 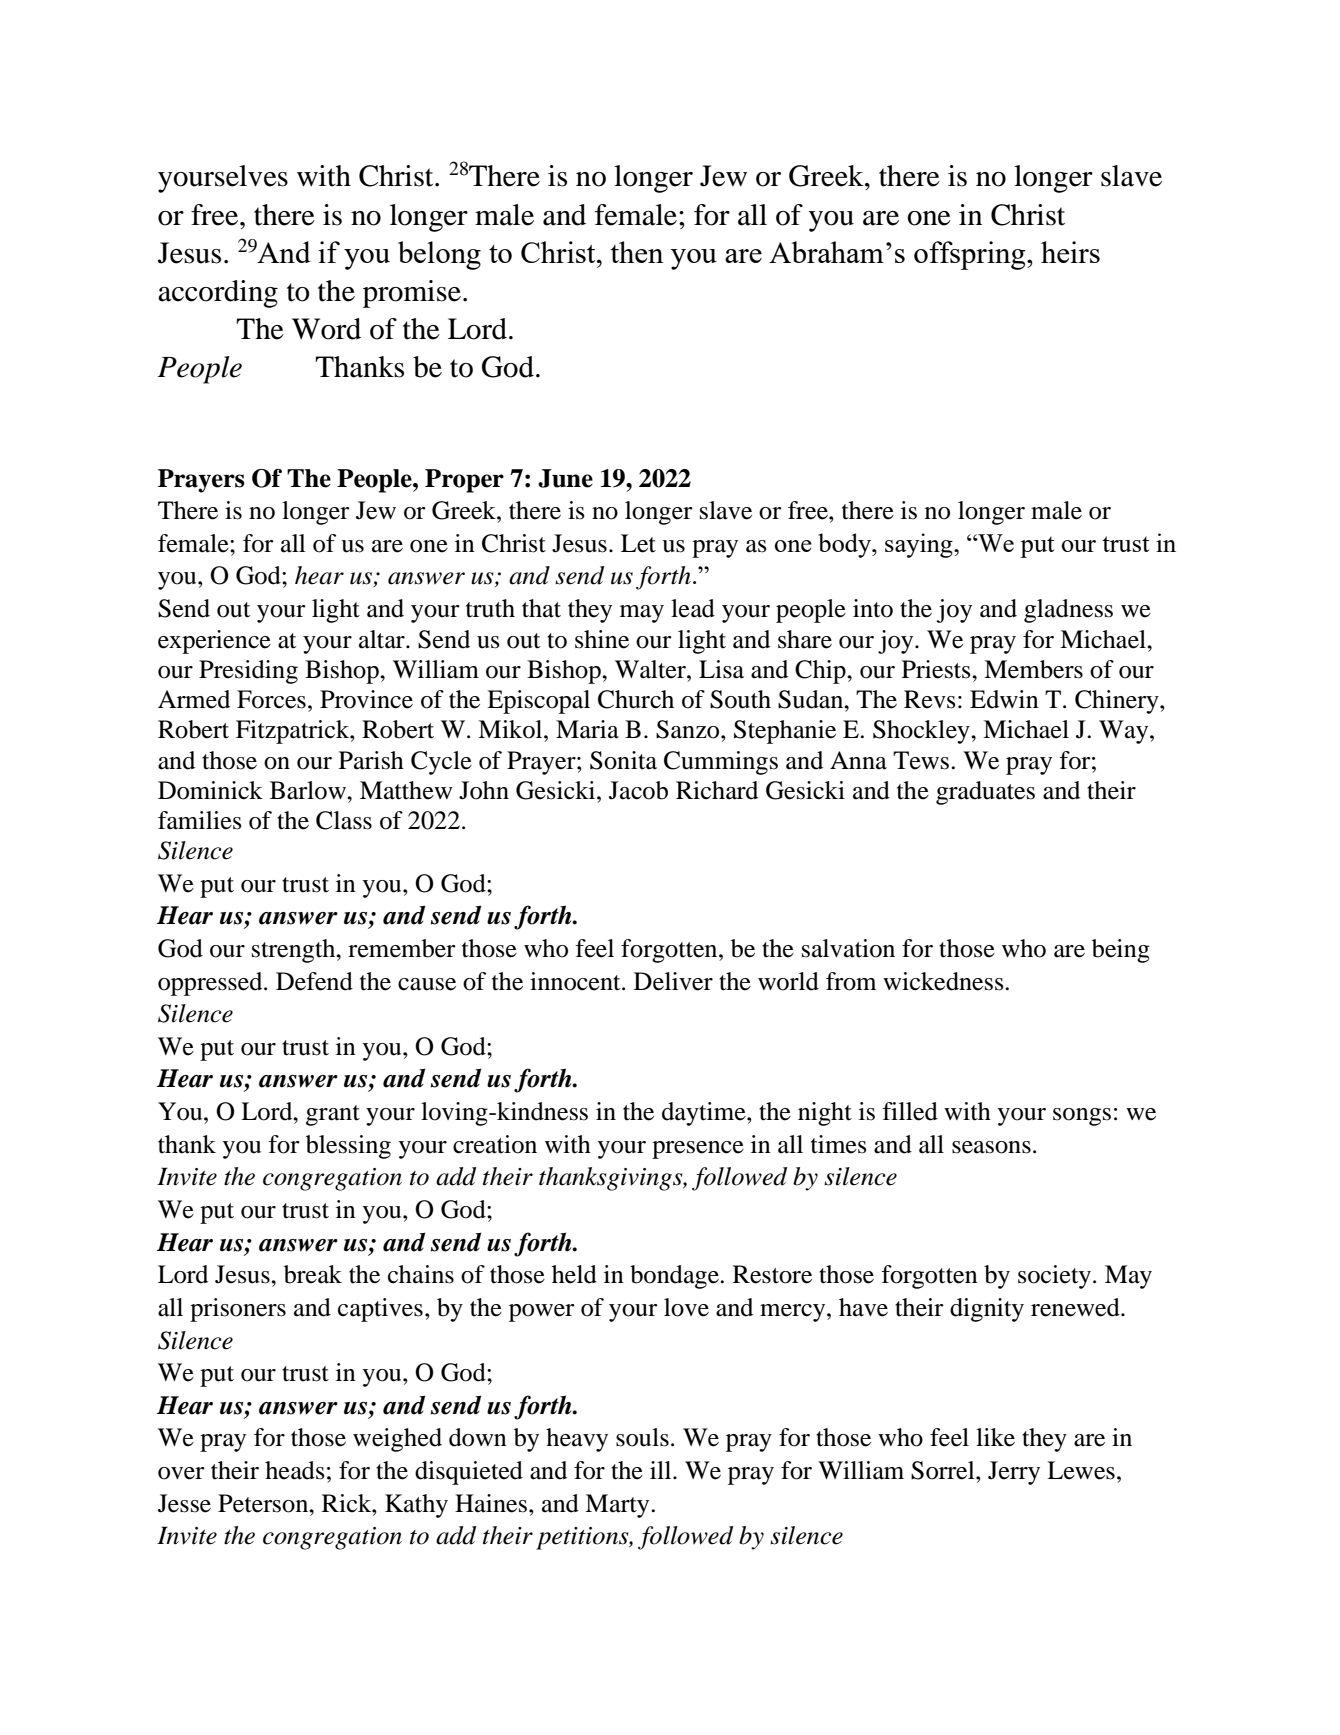 I want to click on offspring, so click(x=971, y=255).
